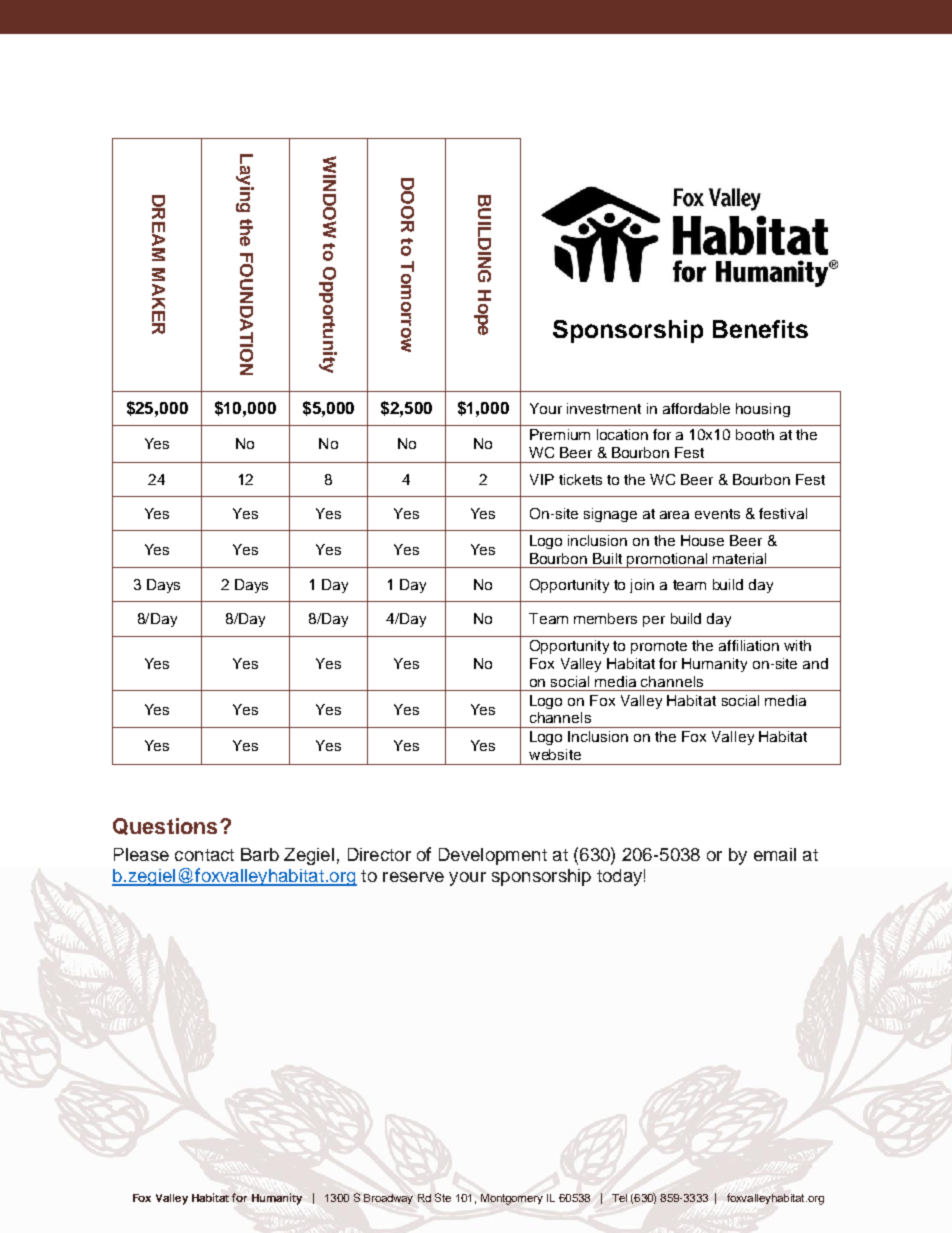 The image size is (952, 1233). I want to click on email, so click(775, 854).
